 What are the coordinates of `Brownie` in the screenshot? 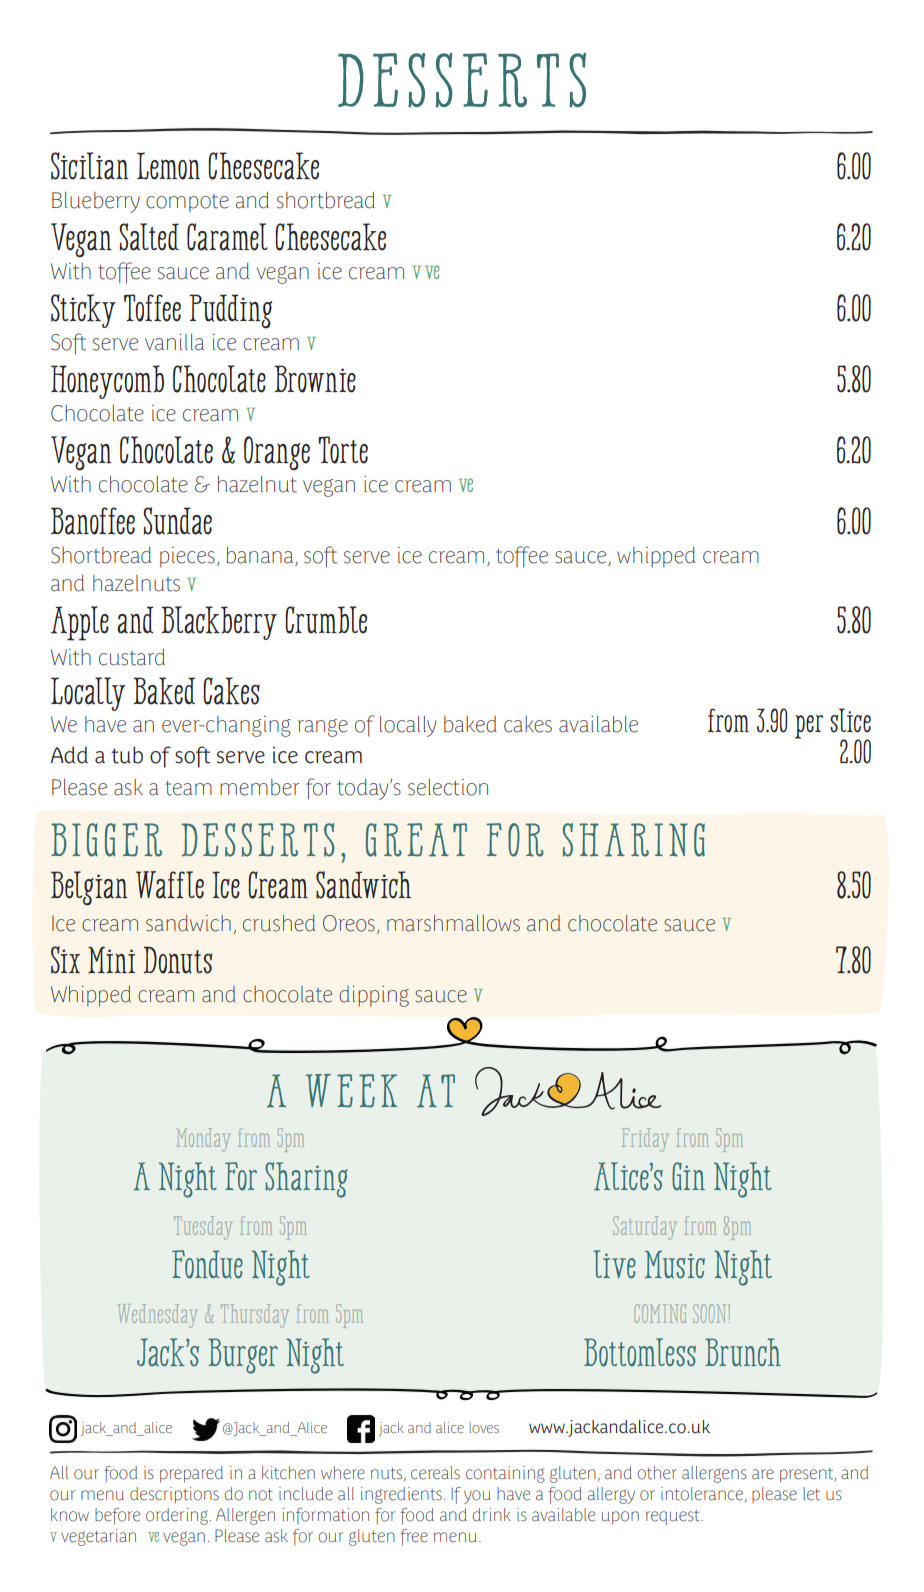 It's located at (315, 379).
